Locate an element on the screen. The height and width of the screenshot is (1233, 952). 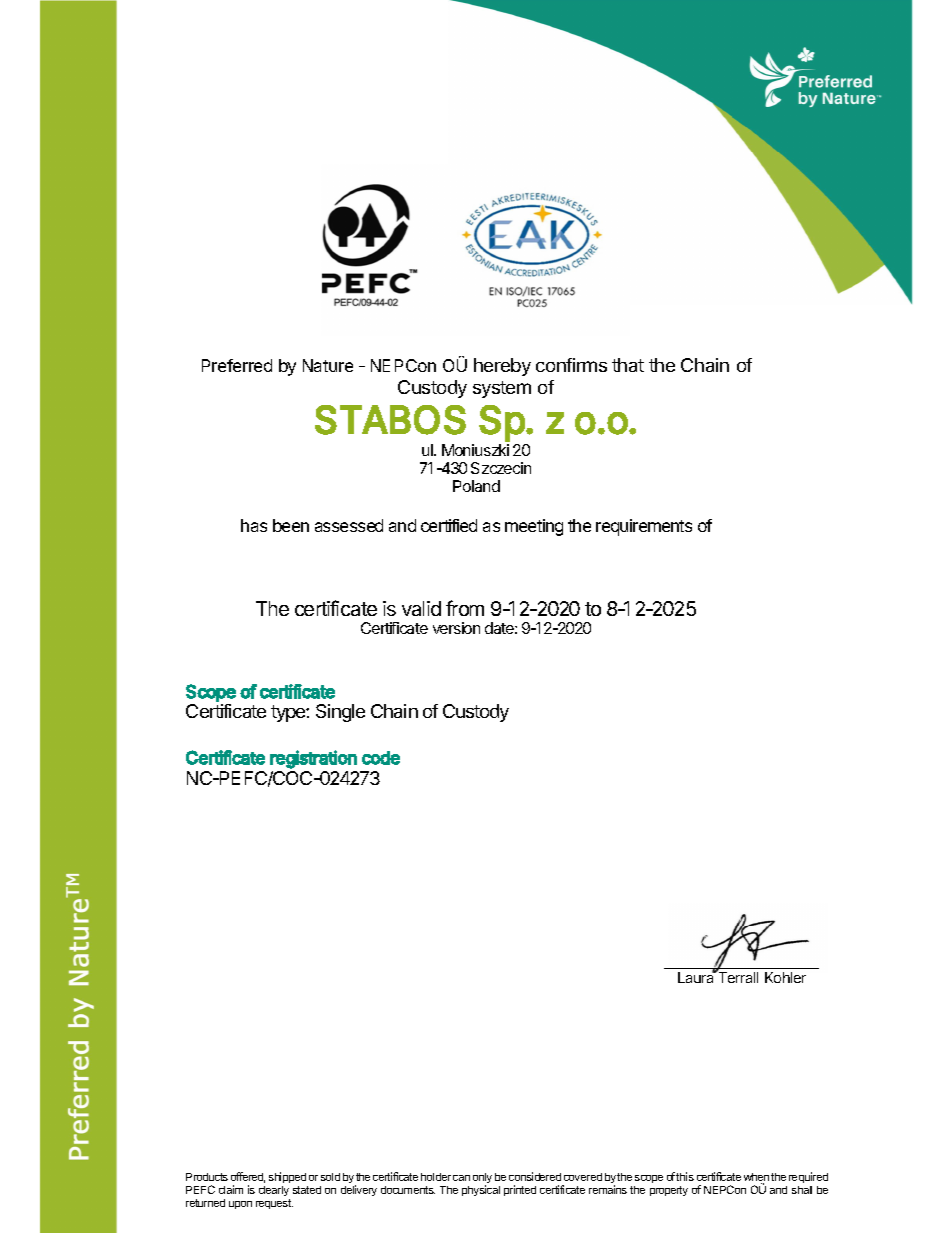
Laura is located at coordinates (697, 977).
